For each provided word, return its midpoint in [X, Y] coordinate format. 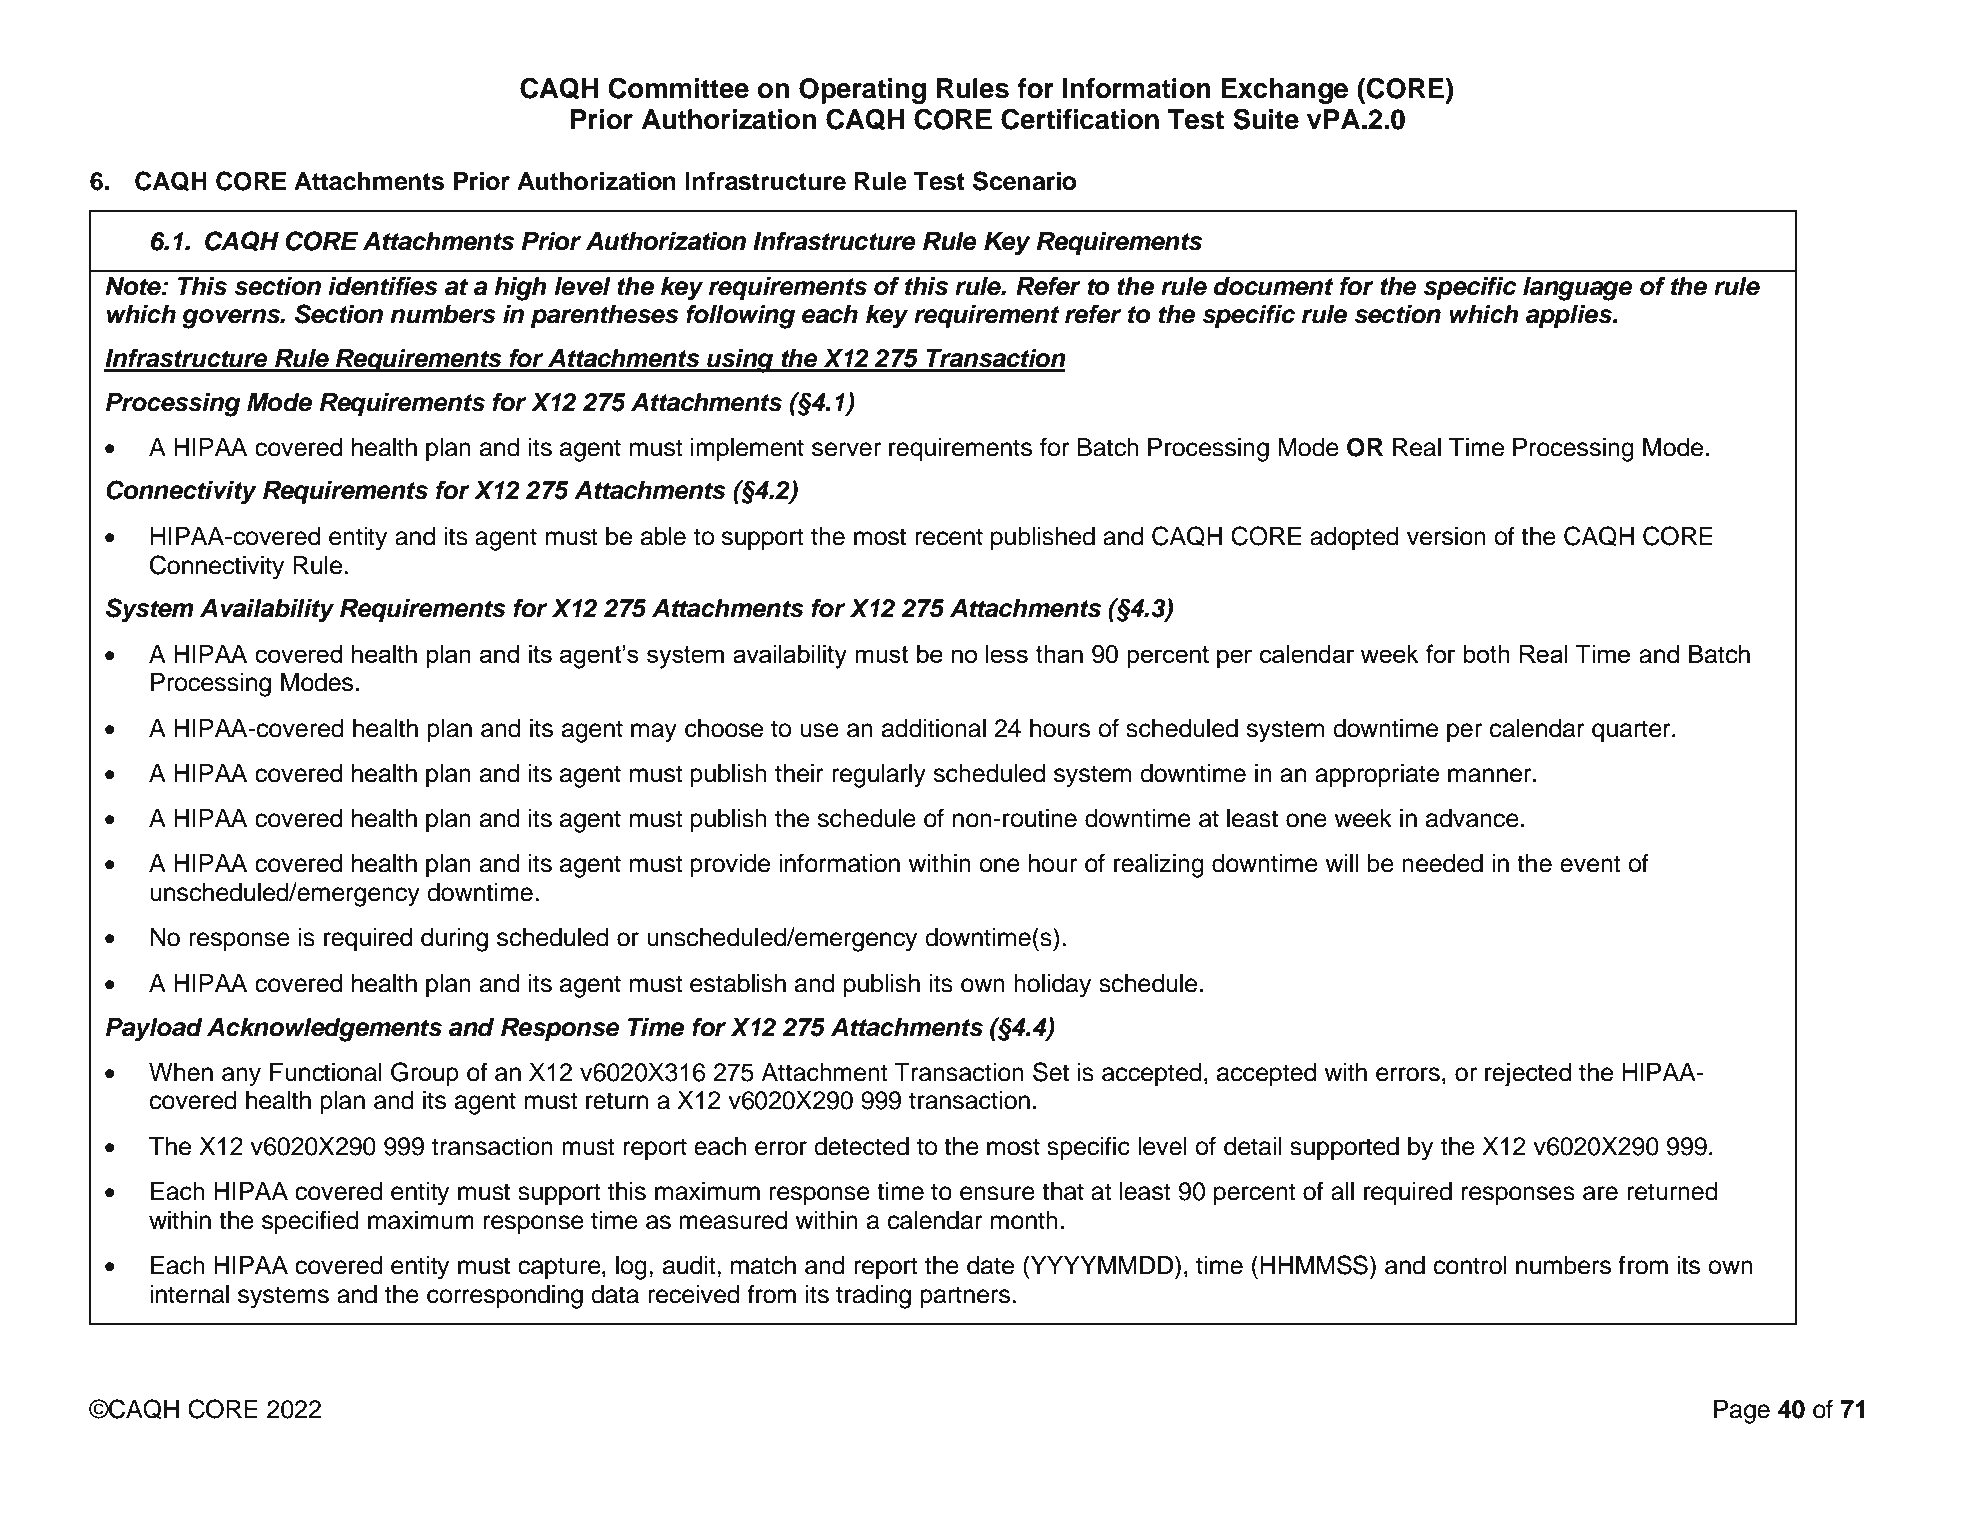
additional [934, 728]
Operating [862, 91]
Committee [678, 88]
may [654, 733]
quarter [1632, 731]
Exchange [1284, 91]
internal [189, 1294]
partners [965, 1297]
